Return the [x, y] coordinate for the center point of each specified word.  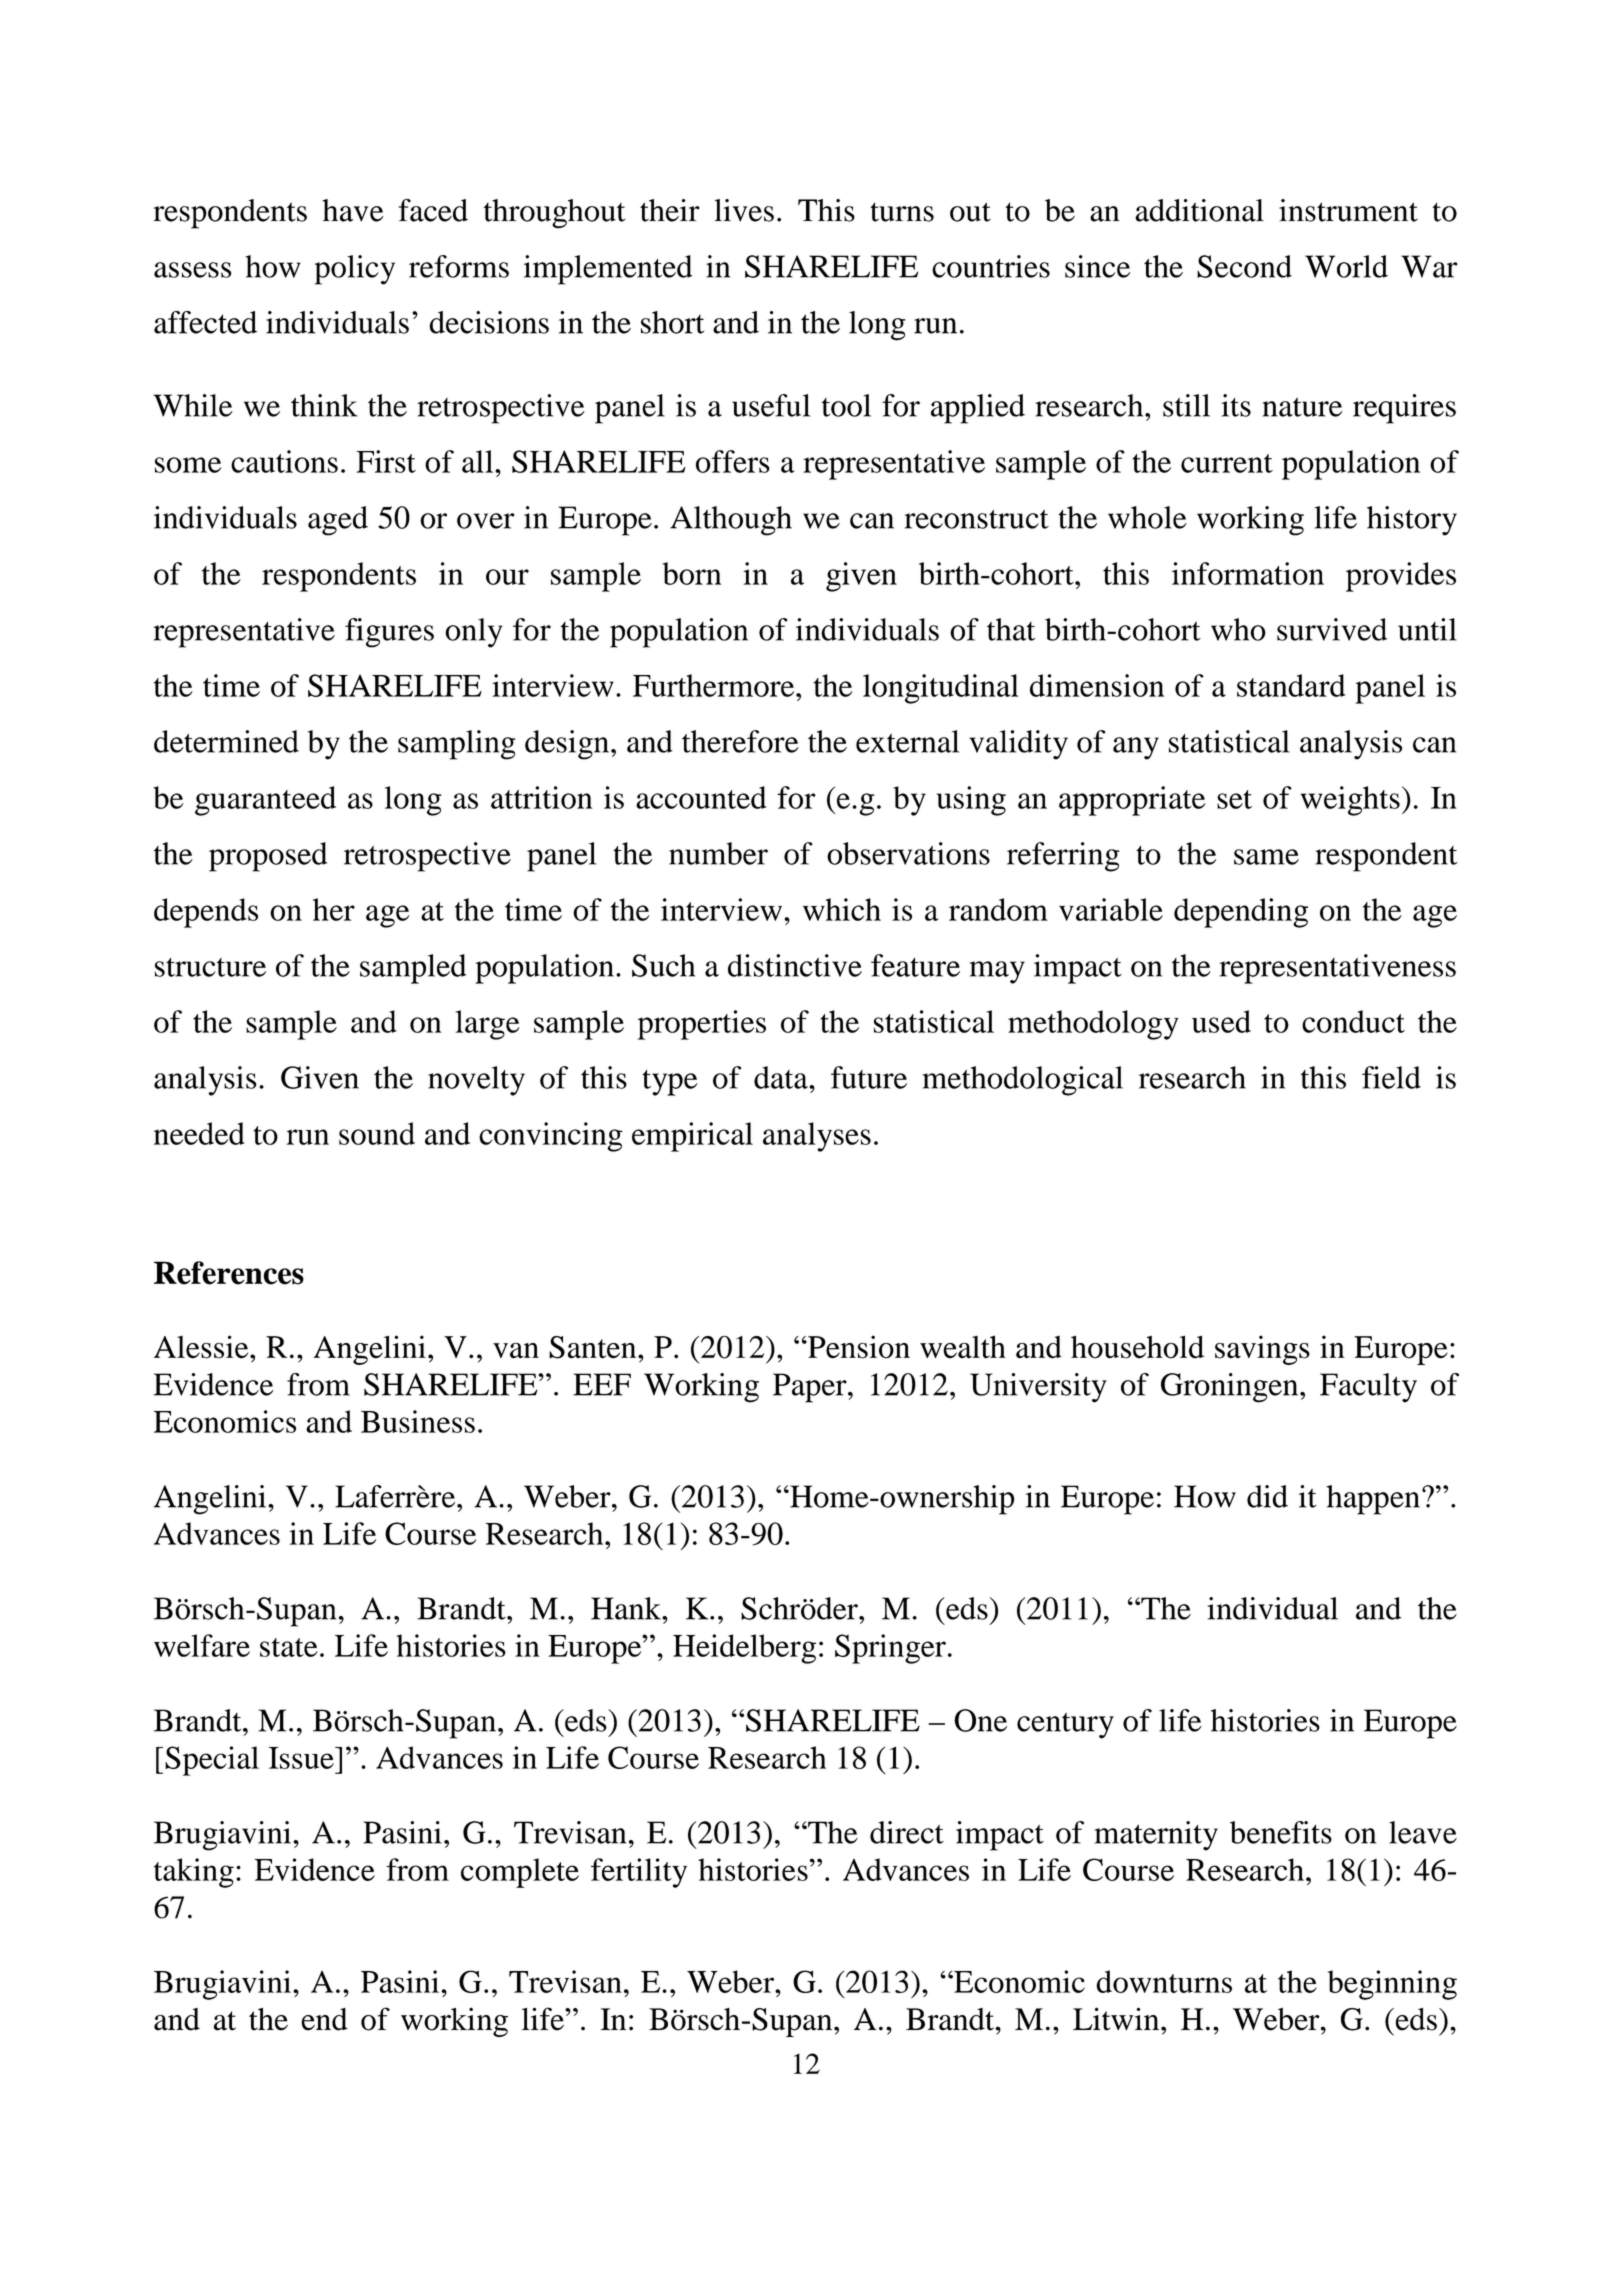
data [782, 1077]
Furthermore [715, 685]
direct [907, 1832]
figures [389, 633]
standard [1291, 685]
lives [744, 210]
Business [418, 1421]
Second [1244, 266]
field [1391, 1077]
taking [194, 1873]
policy [355, 270]
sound [377, 1133]
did [1267, 1496]
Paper [811, 1388]
